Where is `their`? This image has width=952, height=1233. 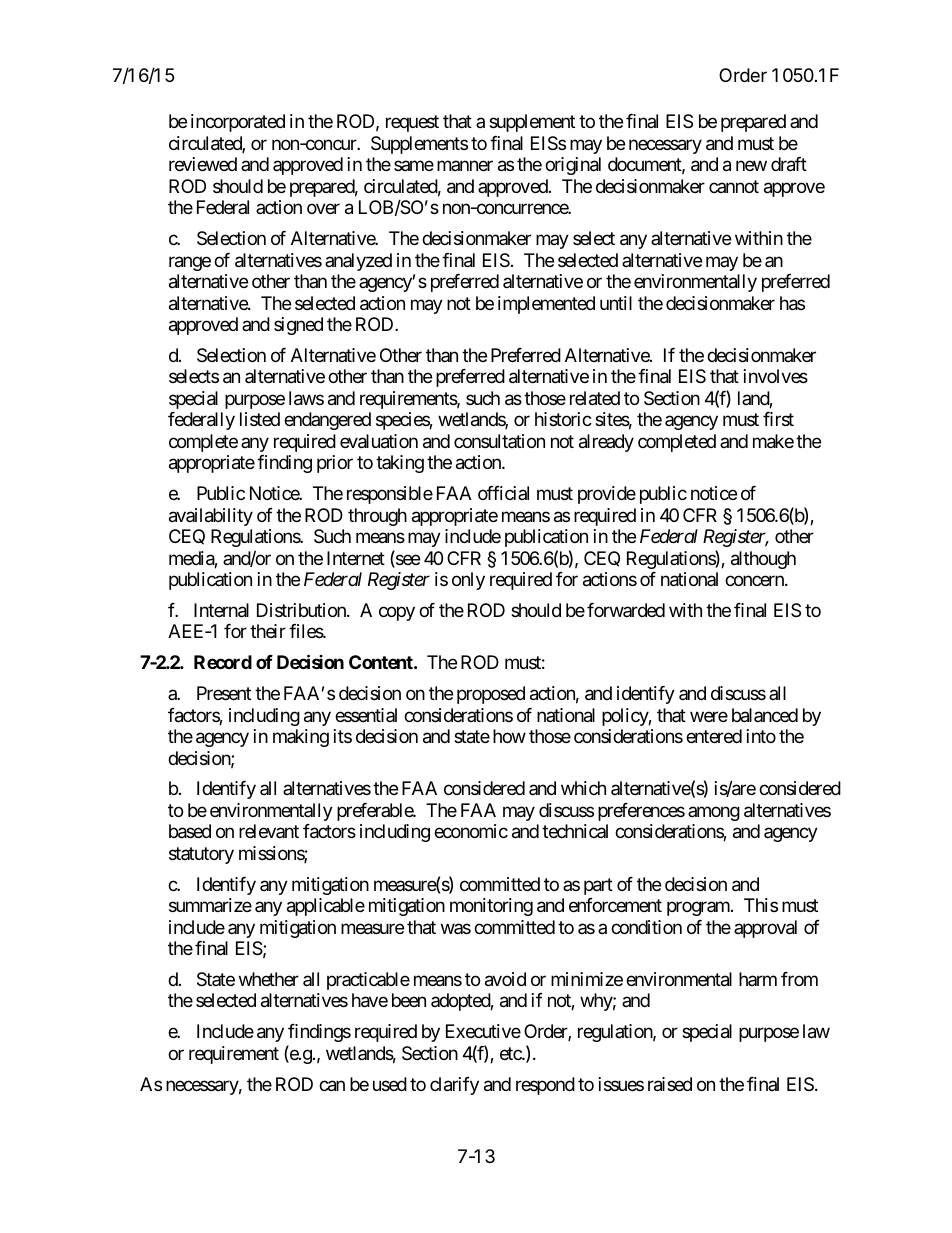 their is located at coordinates (268, 631).
